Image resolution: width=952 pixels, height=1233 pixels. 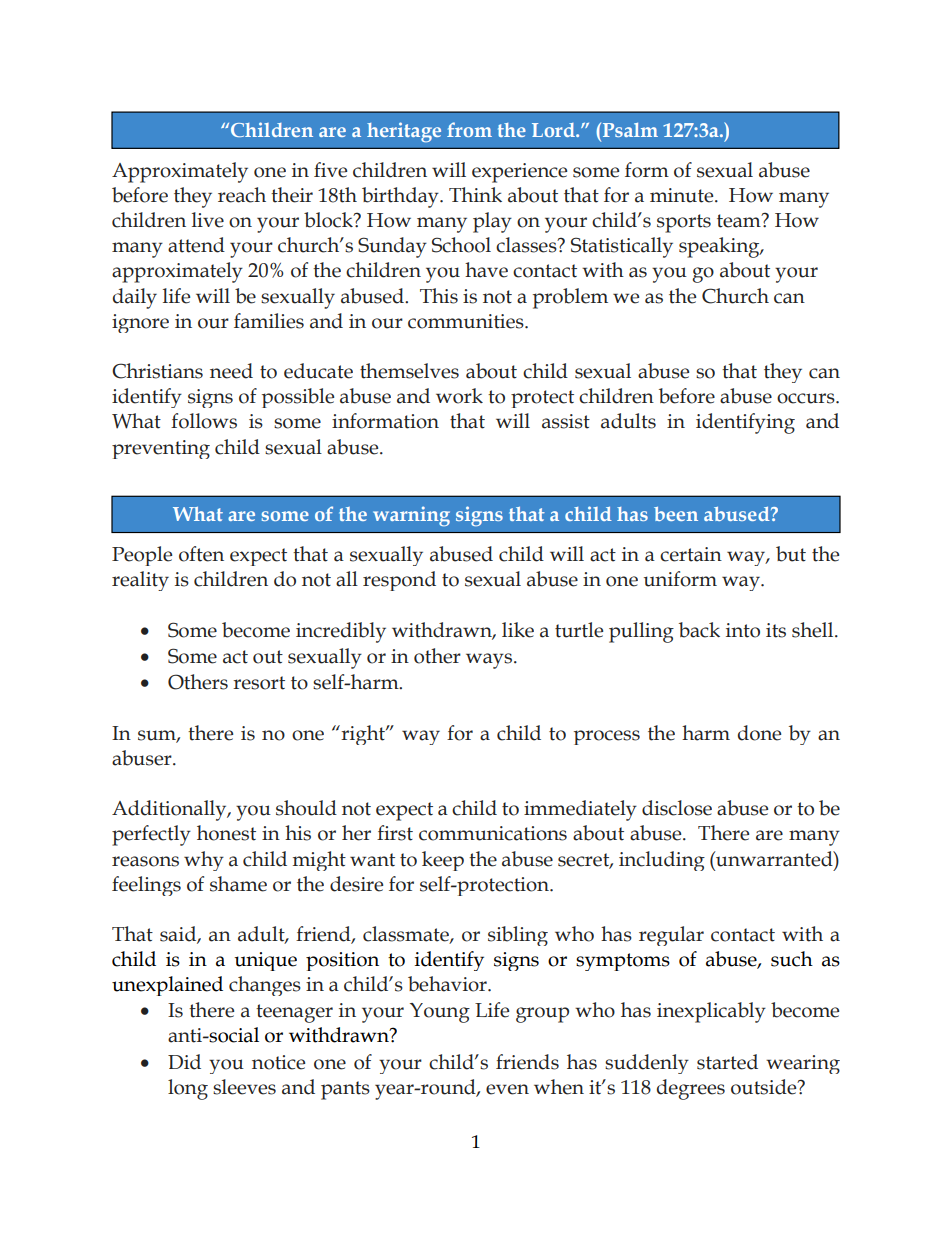 I want to click on minute, so click(x=683, y=195).
